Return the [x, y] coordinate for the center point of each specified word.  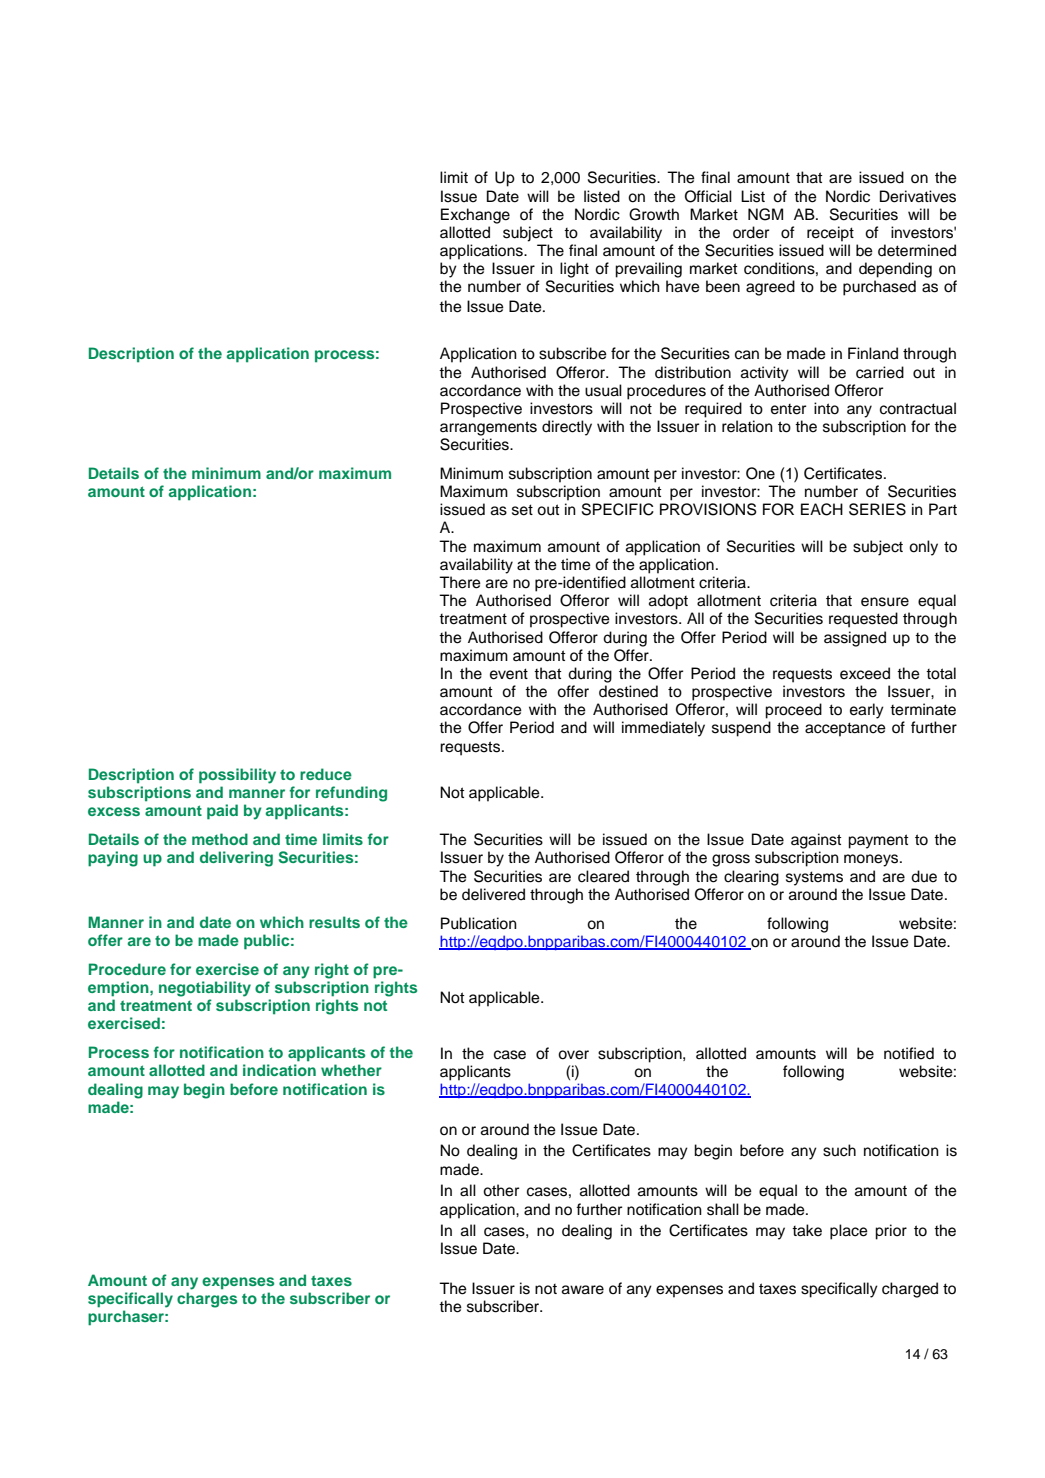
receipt [830, 234]
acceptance [845, 729]
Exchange [475, 216]
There [460, 582]
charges [207, 1300]
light [574, 270]
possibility [237, 776]
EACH [822, 509]
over [573, 1055]
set [522, 510]
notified [909, 1053]
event [509, 674]
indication [279, 1070]
